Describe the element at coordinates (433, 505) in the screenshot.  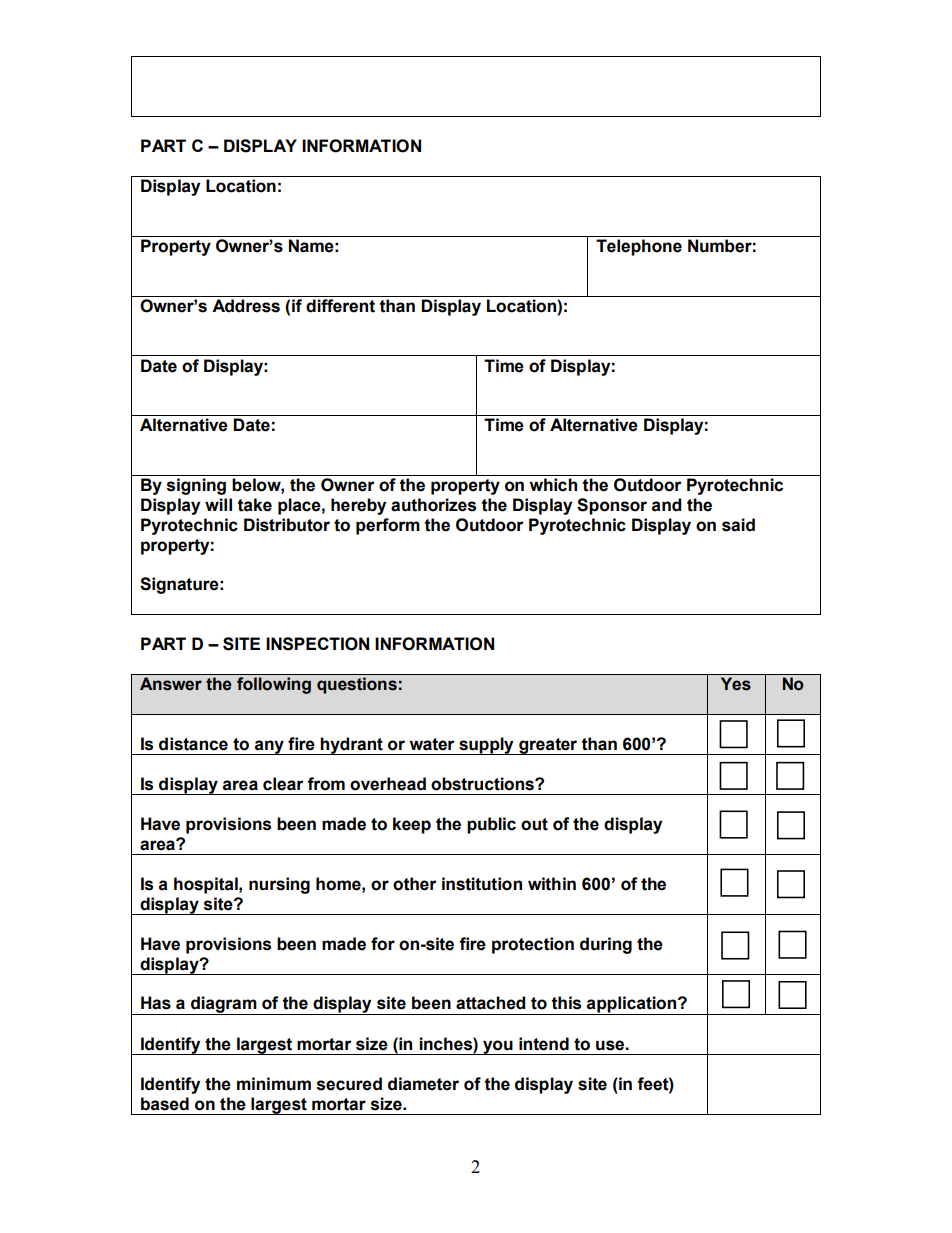
I see `authorizes` at that location.
